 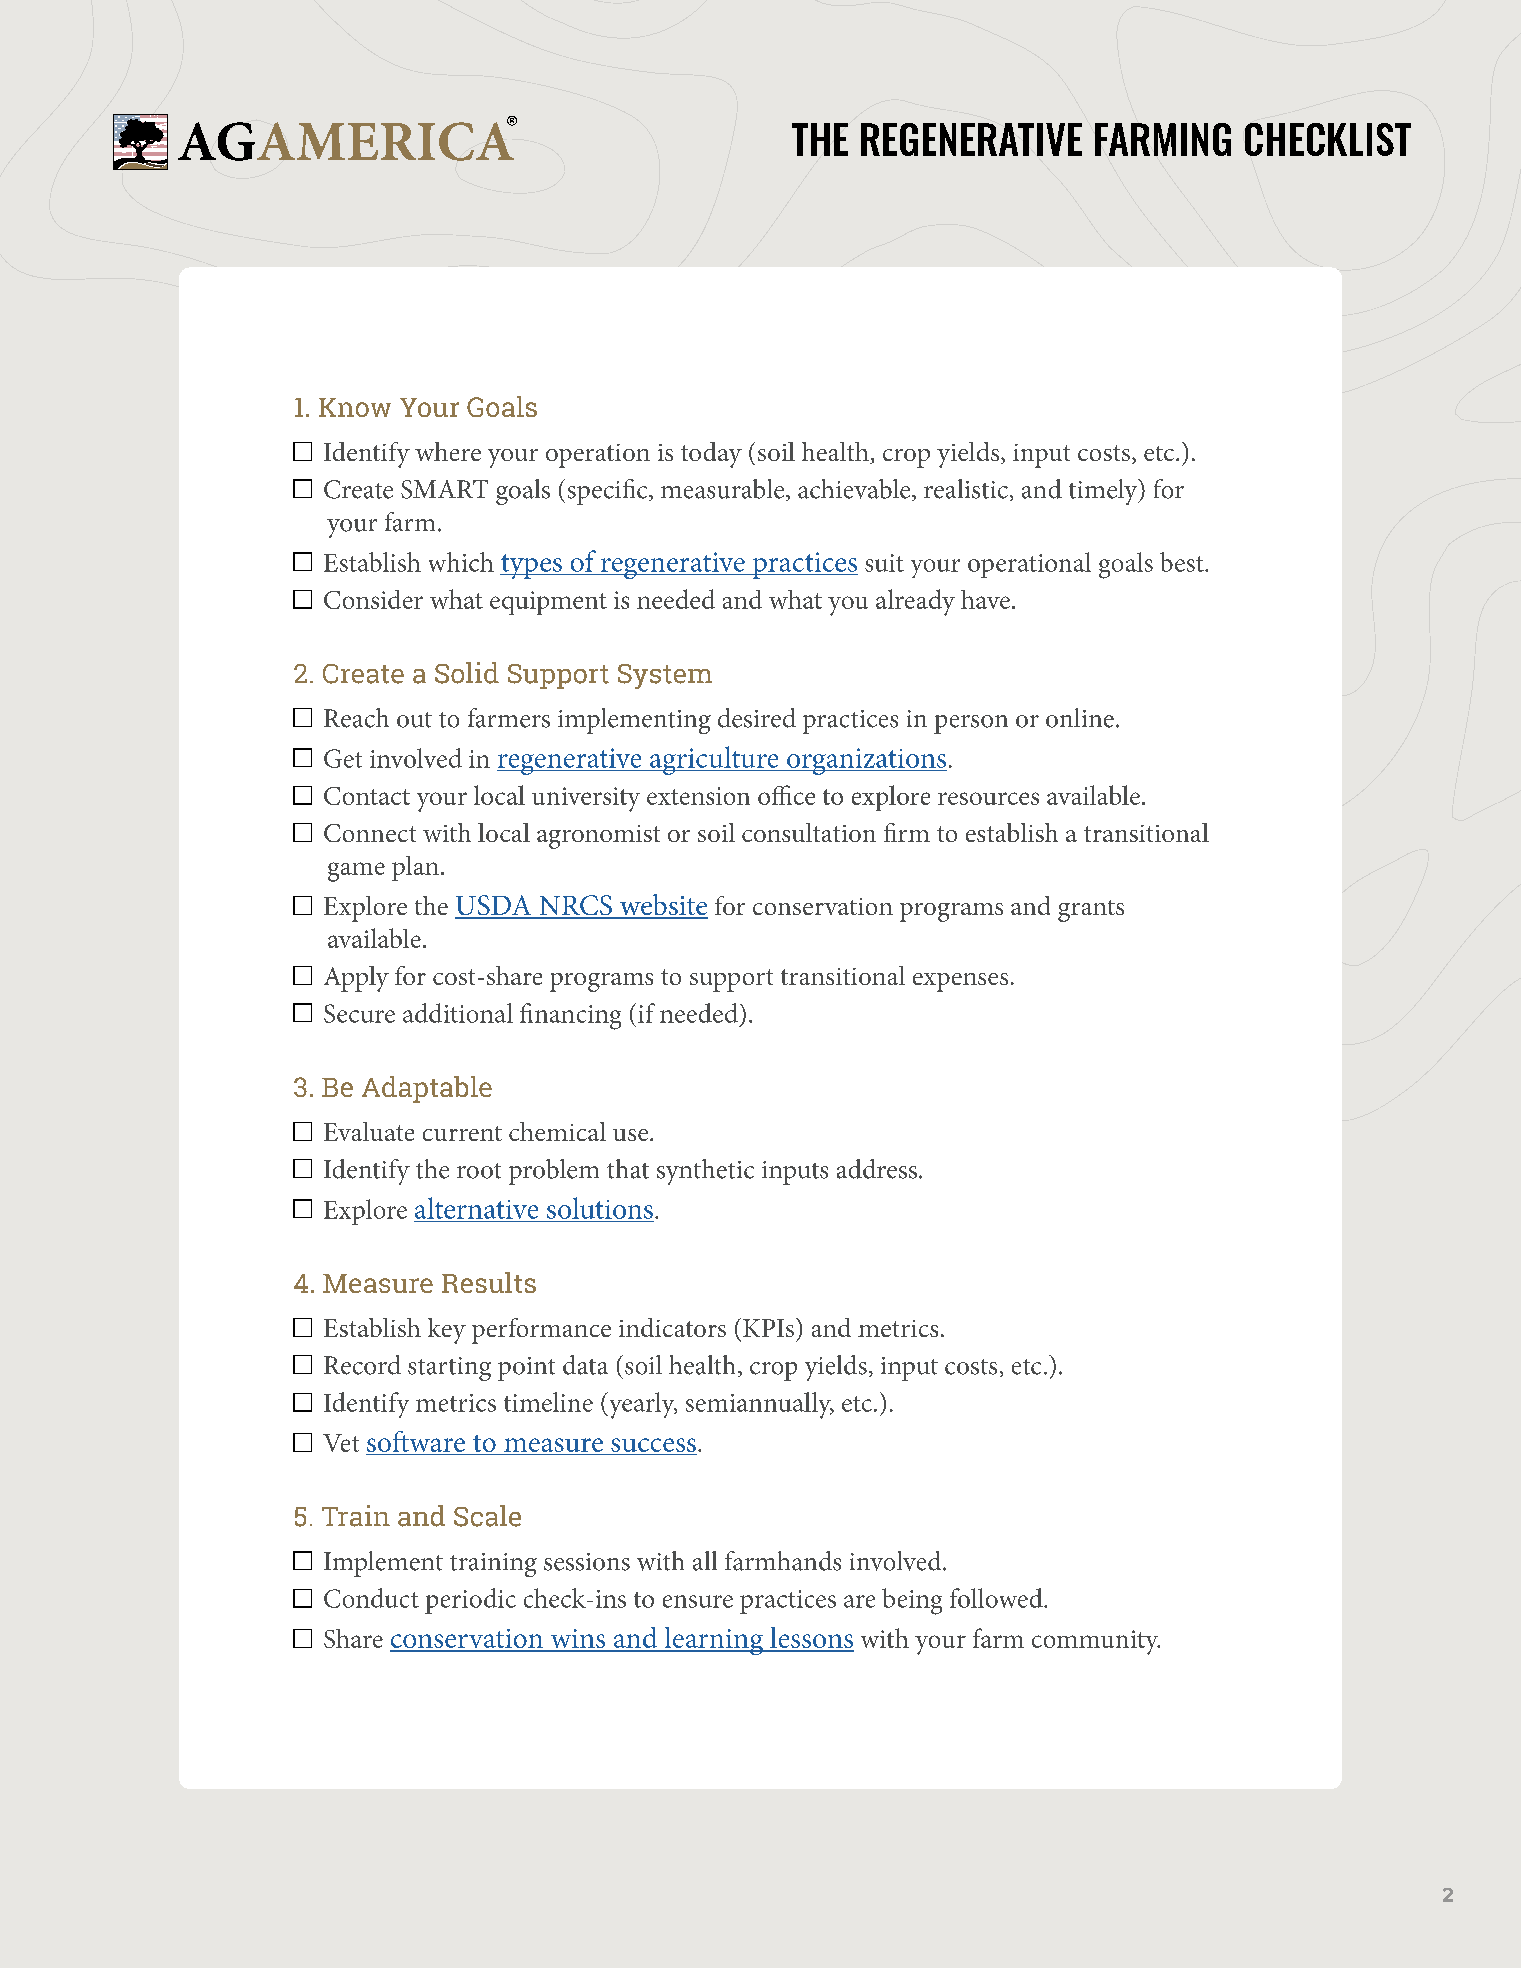 I want to click on additional, so click(x=458, y=1013).
